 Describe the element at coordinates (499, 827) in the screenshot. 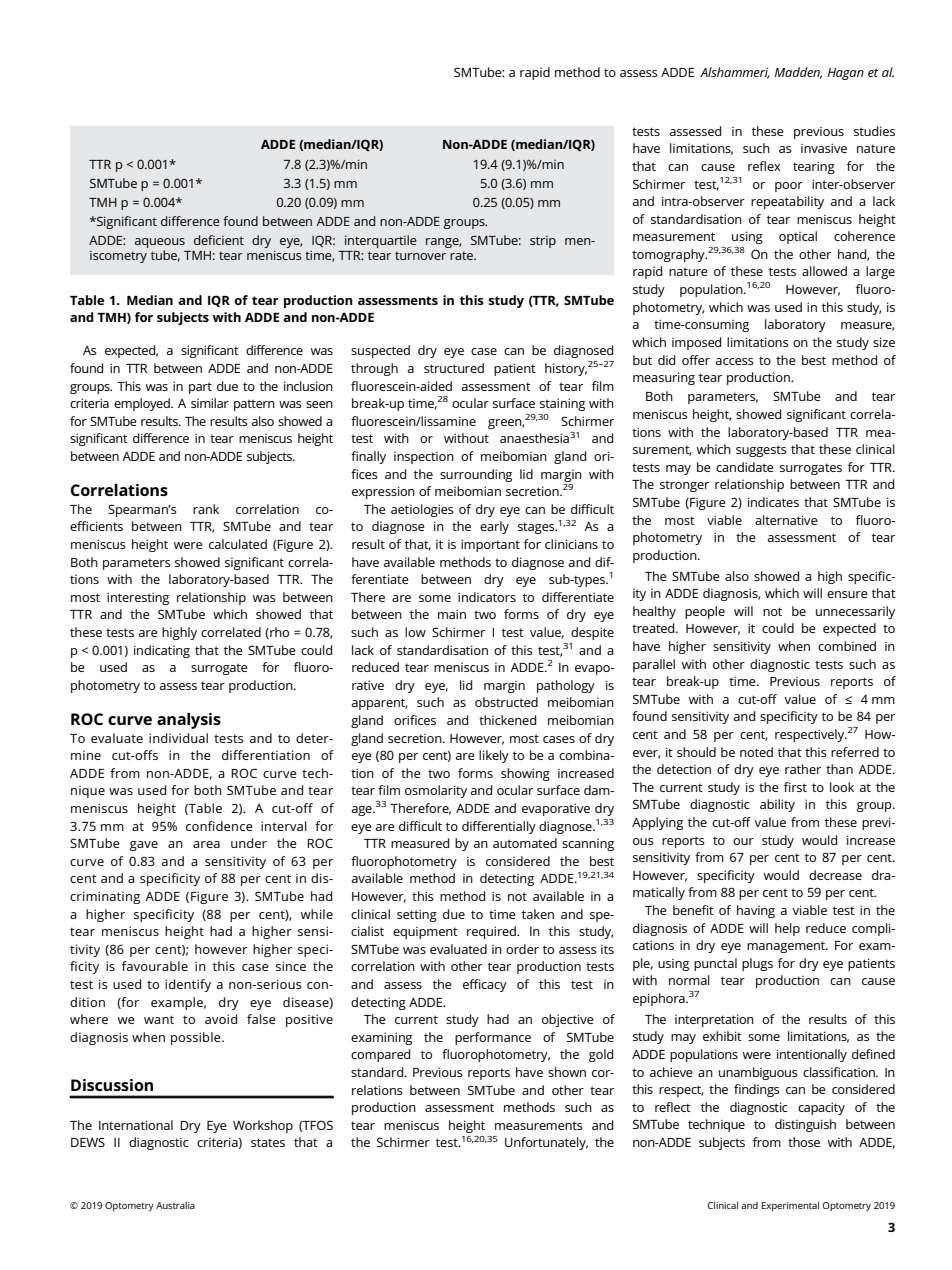

I see `differentially` at that location.
